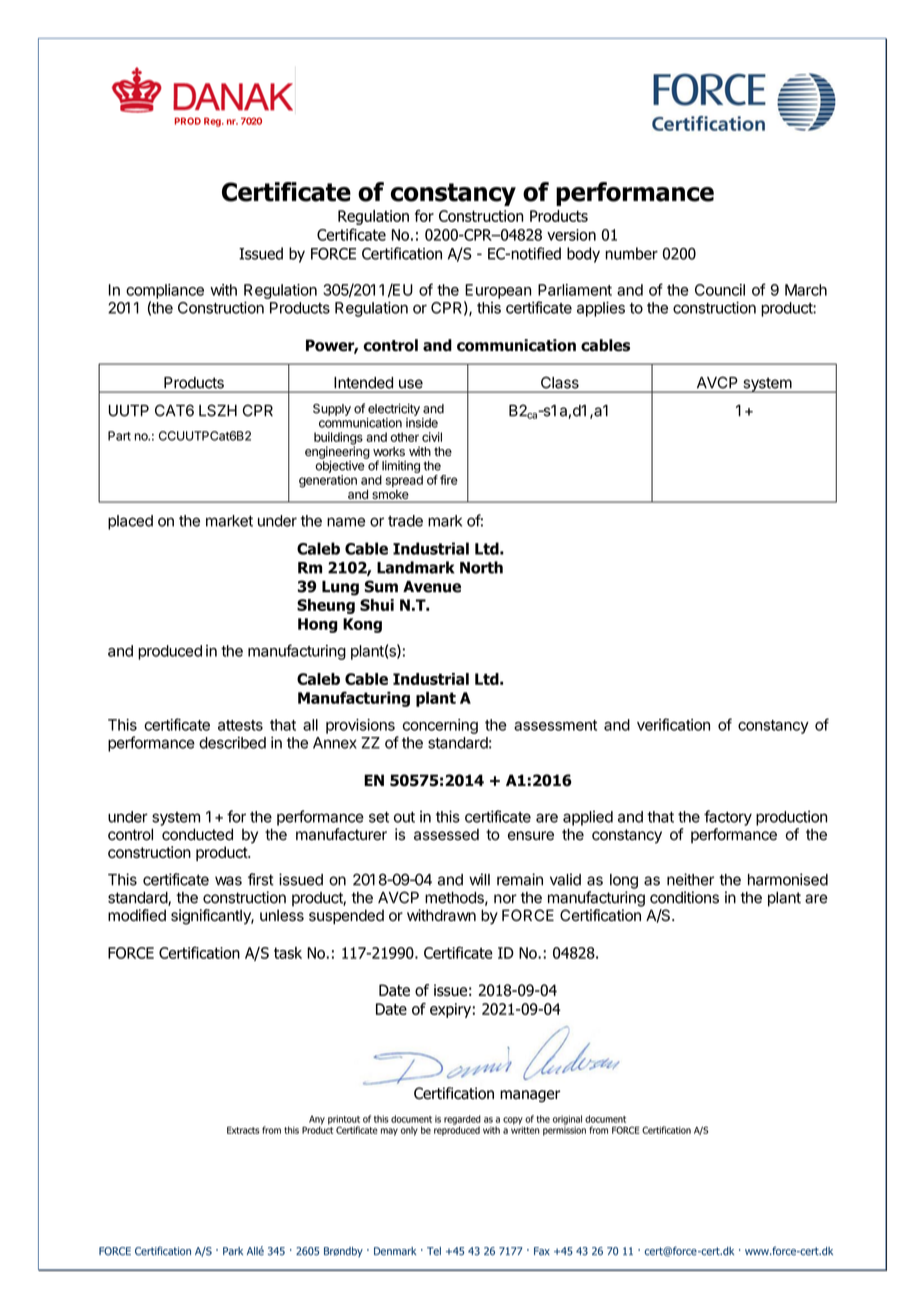 This page has width=924, height=1308. What do you see at coordinates (542, 1251) in the page?
I see `Fax` at bounding box center [542, 1251].
